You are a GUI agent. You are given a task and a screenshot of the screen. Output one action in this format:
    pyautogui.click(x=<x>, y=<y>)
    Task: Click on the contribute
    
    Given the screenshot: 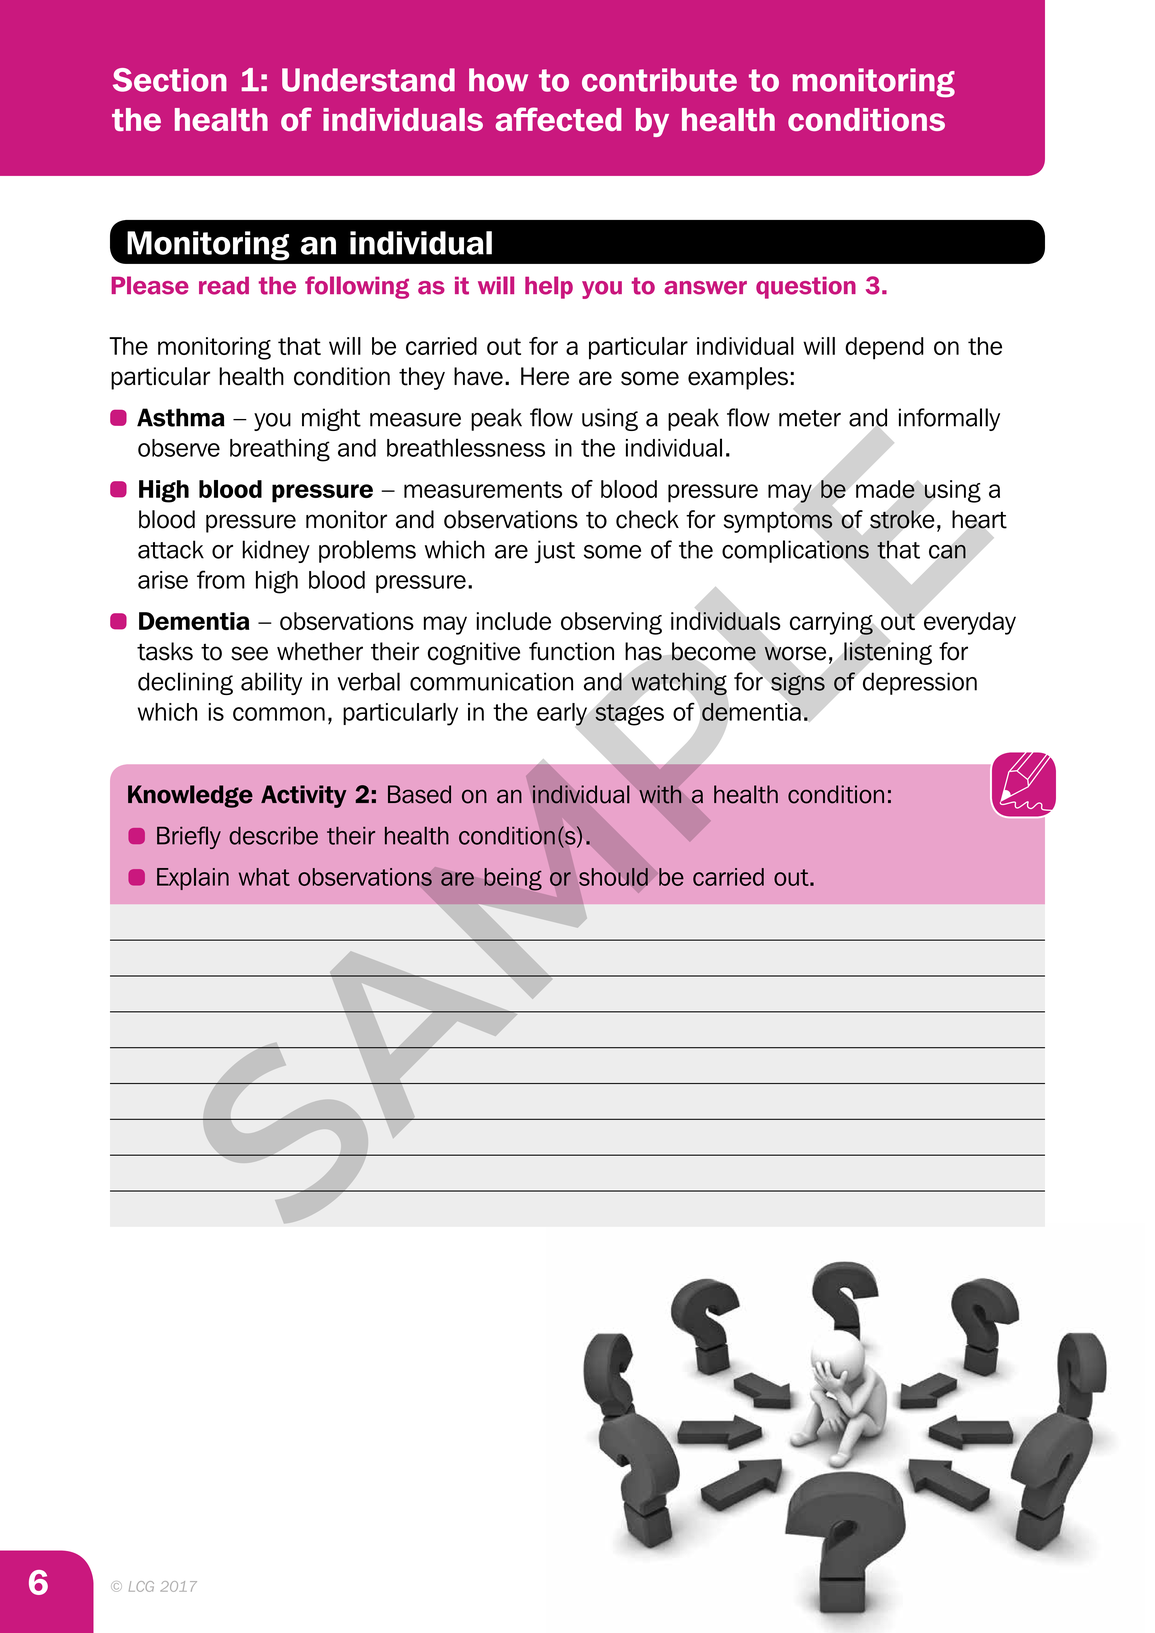 What is the action you would take?
    pyautogui.click(x=659, y=80)
